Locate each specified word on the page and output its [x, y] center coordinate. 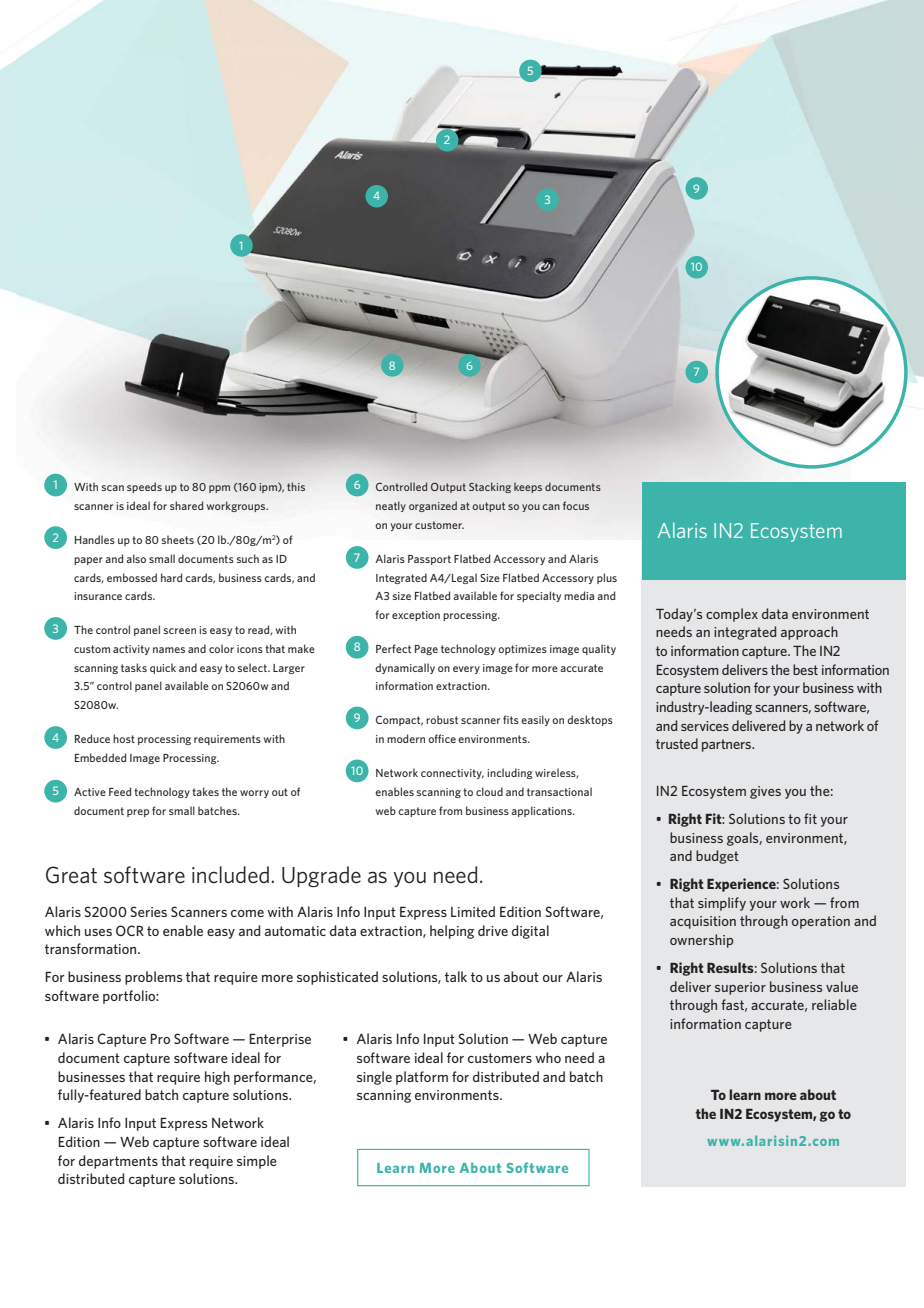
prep [138, 813]
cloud [489, 791]
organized [433, 506]
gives [765, 792]
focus [576, 505]
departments [118, 1162]
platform [422, 1078]
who [548, 1057]
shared [186, 505]
